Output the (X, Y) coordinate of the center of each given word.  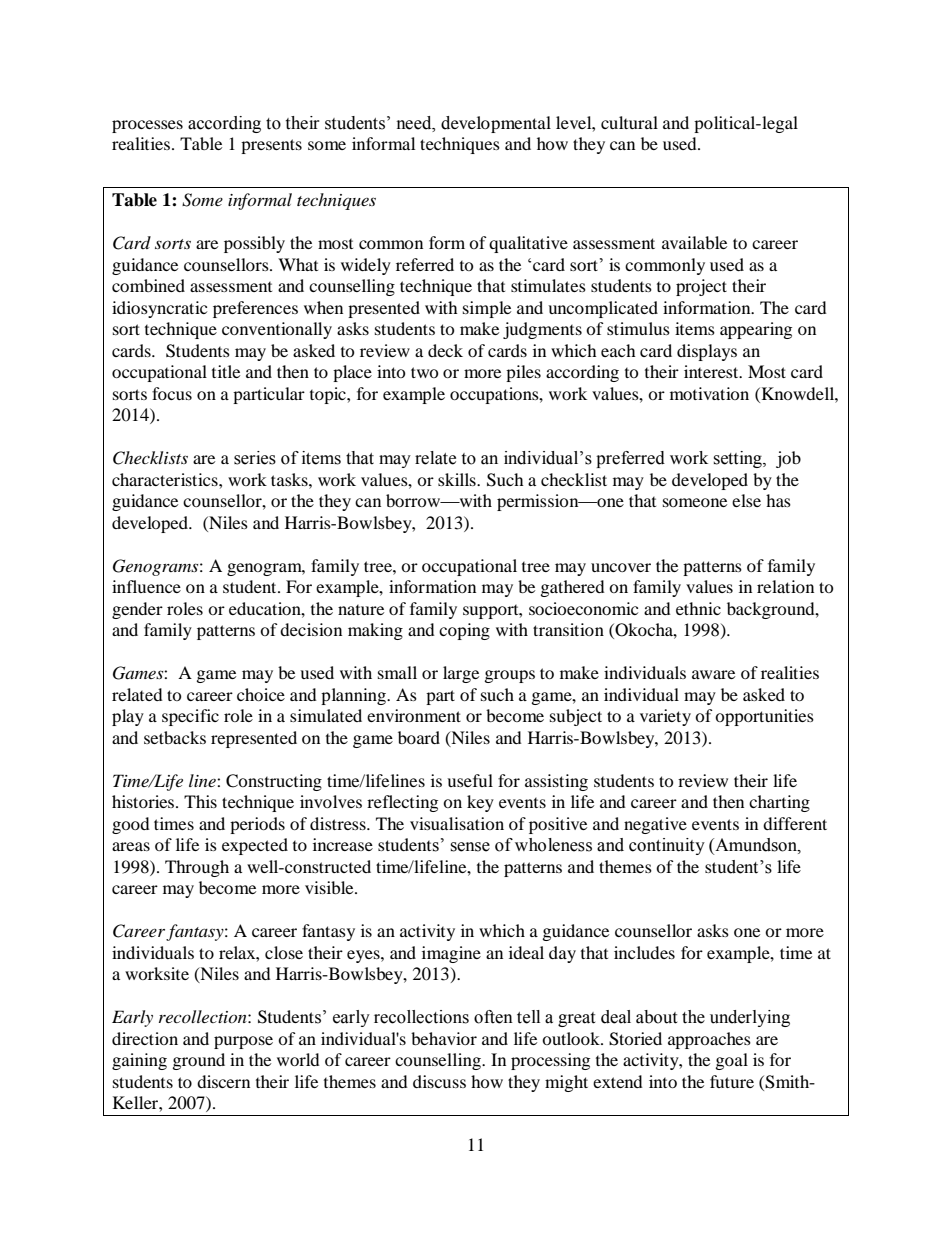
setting (738, 459)
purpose (243, 1042)
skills (458, 479)
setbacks (175, 737)
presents (271, 146)
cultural (629, 122)
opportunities (764, 717)
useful (470, 780)
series (255, 458)
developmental (496, 124)
